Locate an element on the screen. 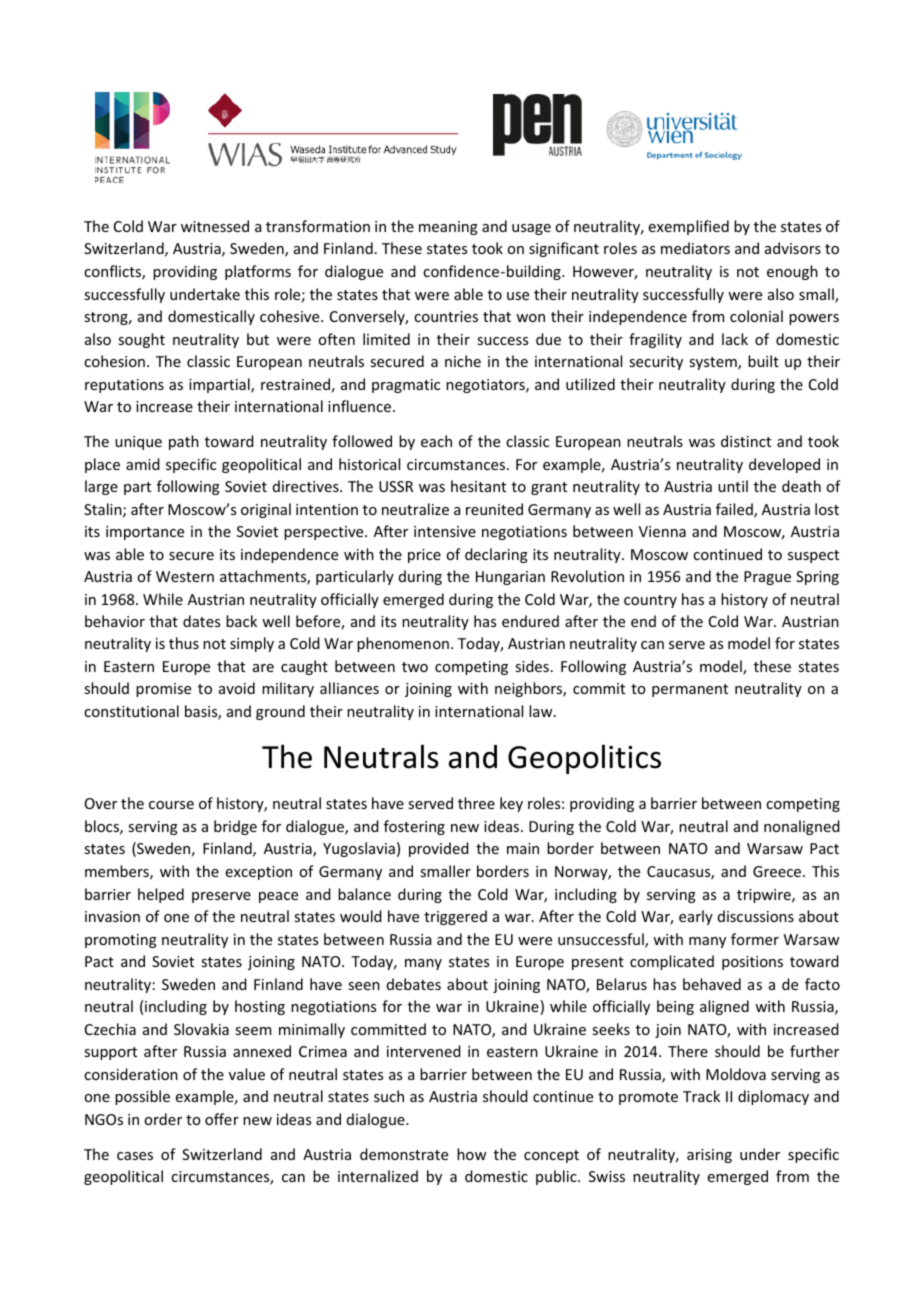 The width and height of the screenshot is (924, 1308). Western is located at coordinates (185, 576).
